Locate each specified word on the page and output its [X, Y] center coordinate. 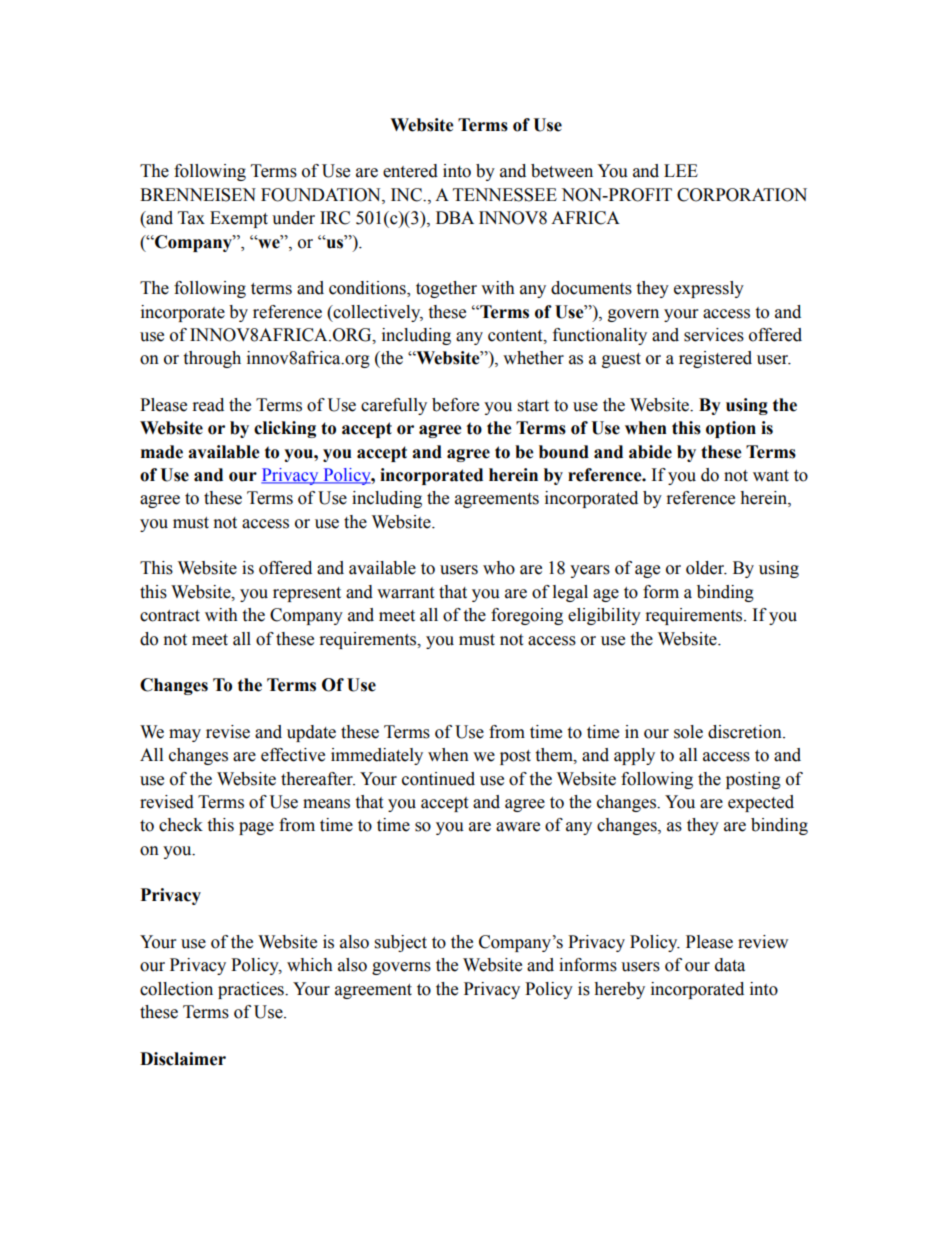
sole [688, 732]
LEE [681, 170]
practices [252, 990]
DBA [455, 217]
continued [438, 779]
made [162, 452]
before [455, 405]
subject [401, 943]
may [185, 735]
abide [650, 452]
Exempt [239, 219]
